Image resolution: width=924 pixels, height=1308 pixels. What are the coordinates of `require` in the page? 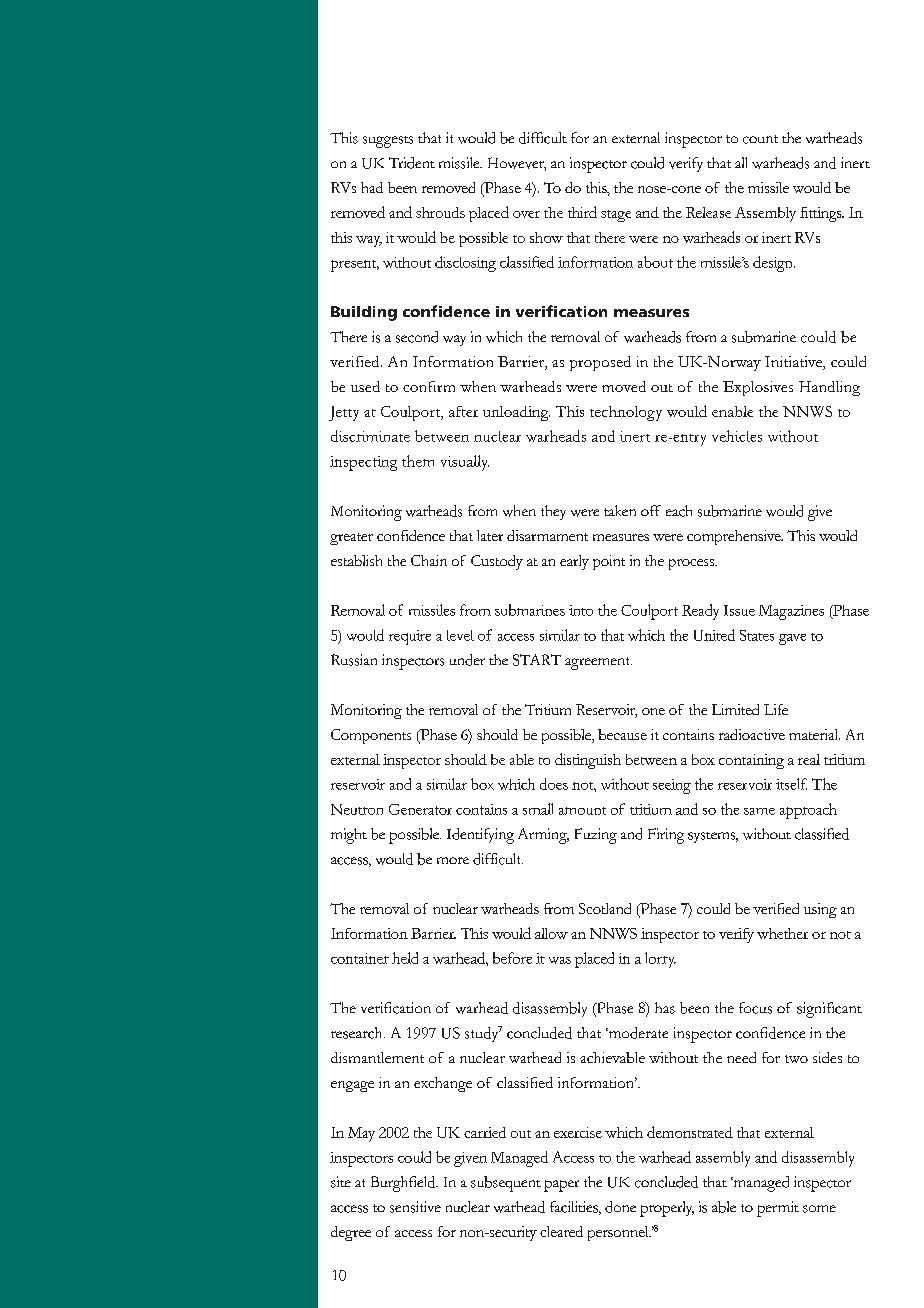 It's located at (410, 637).
